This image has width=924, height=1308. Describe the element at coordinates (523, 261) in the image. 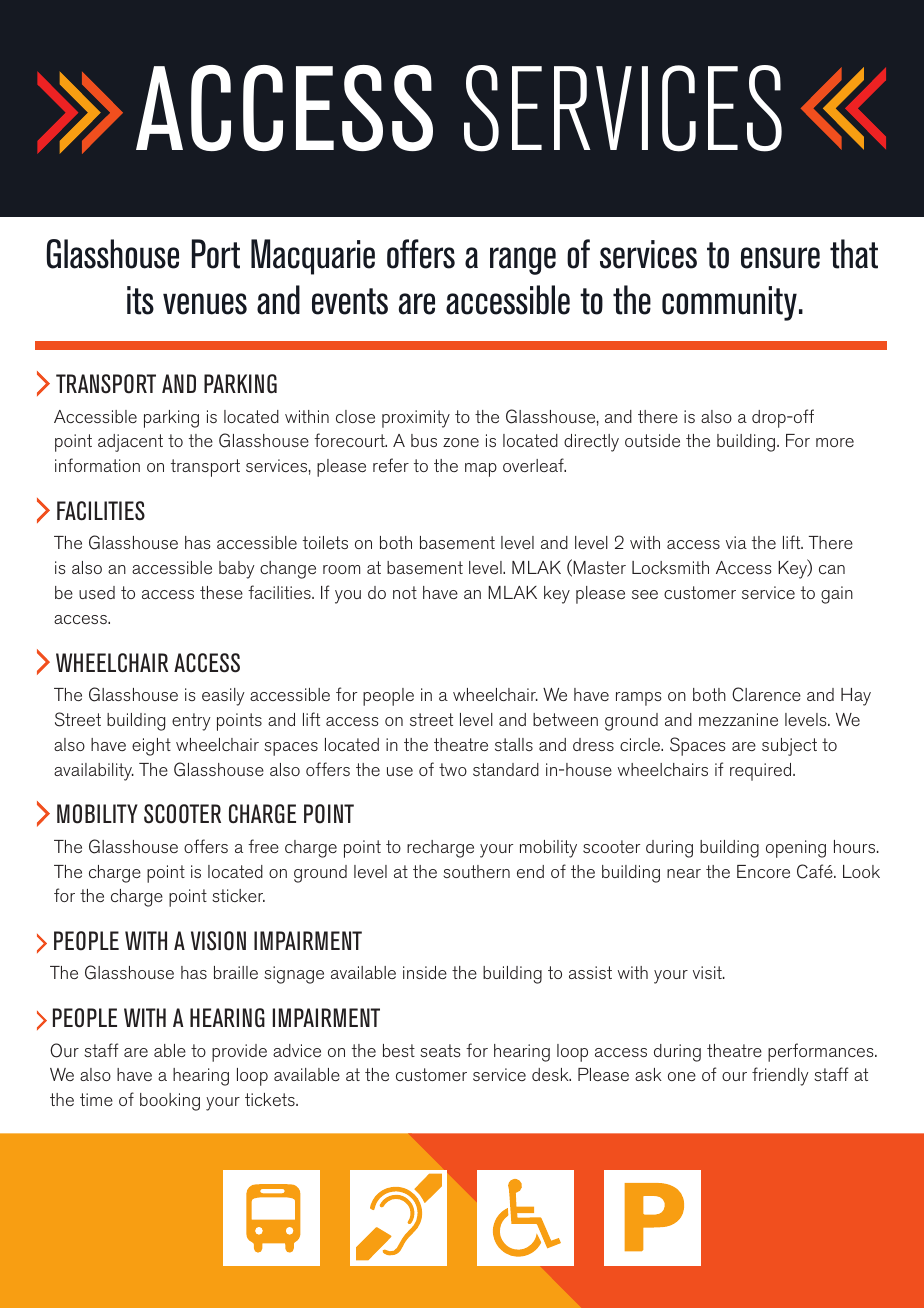

I see `range` at that location.
